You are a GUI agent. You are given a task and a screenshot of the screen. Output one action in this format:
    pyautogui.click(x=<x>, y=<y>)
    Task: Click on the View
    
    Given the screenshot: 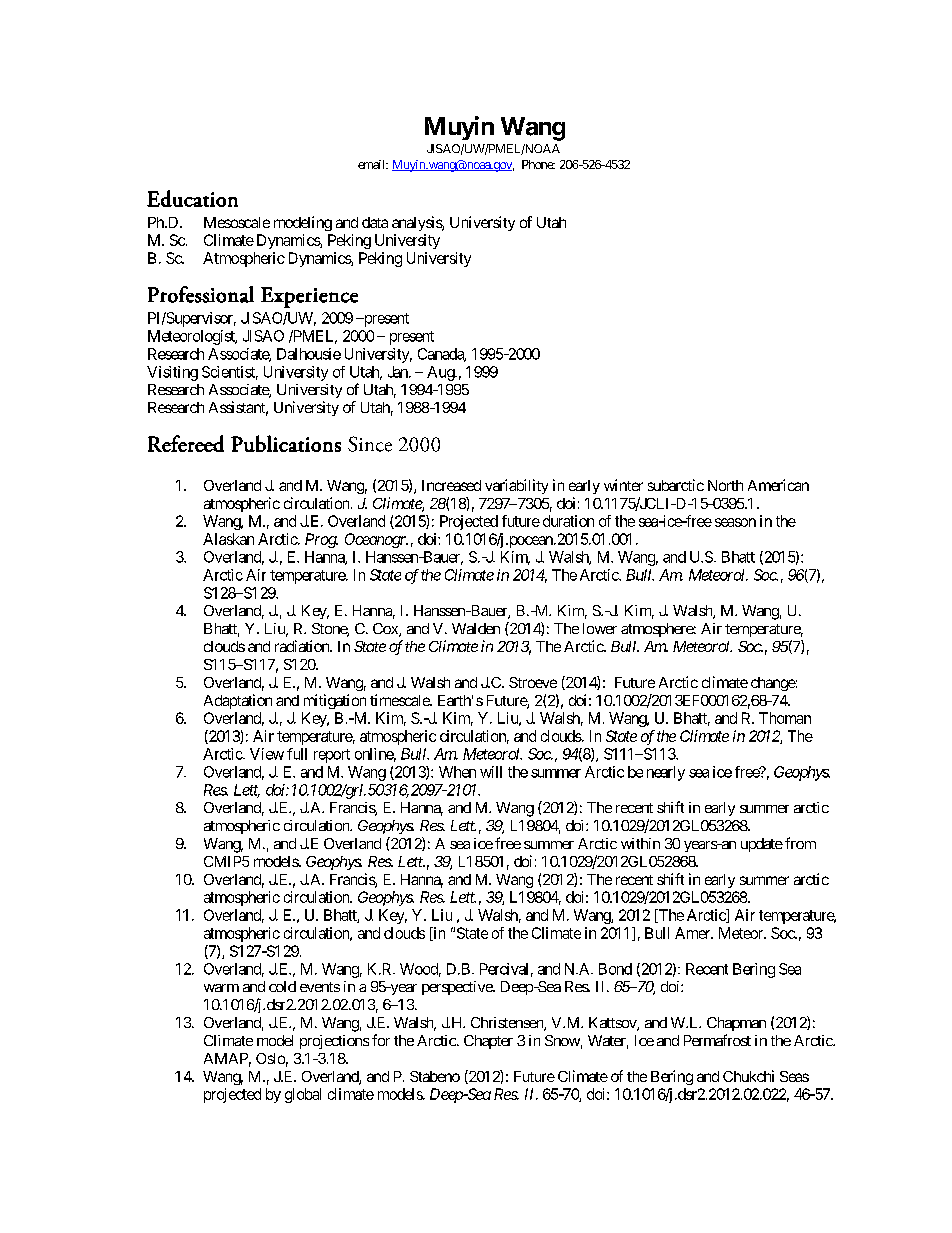 What is the action you would take?
    pyautogui.click(x=267, y=754)
